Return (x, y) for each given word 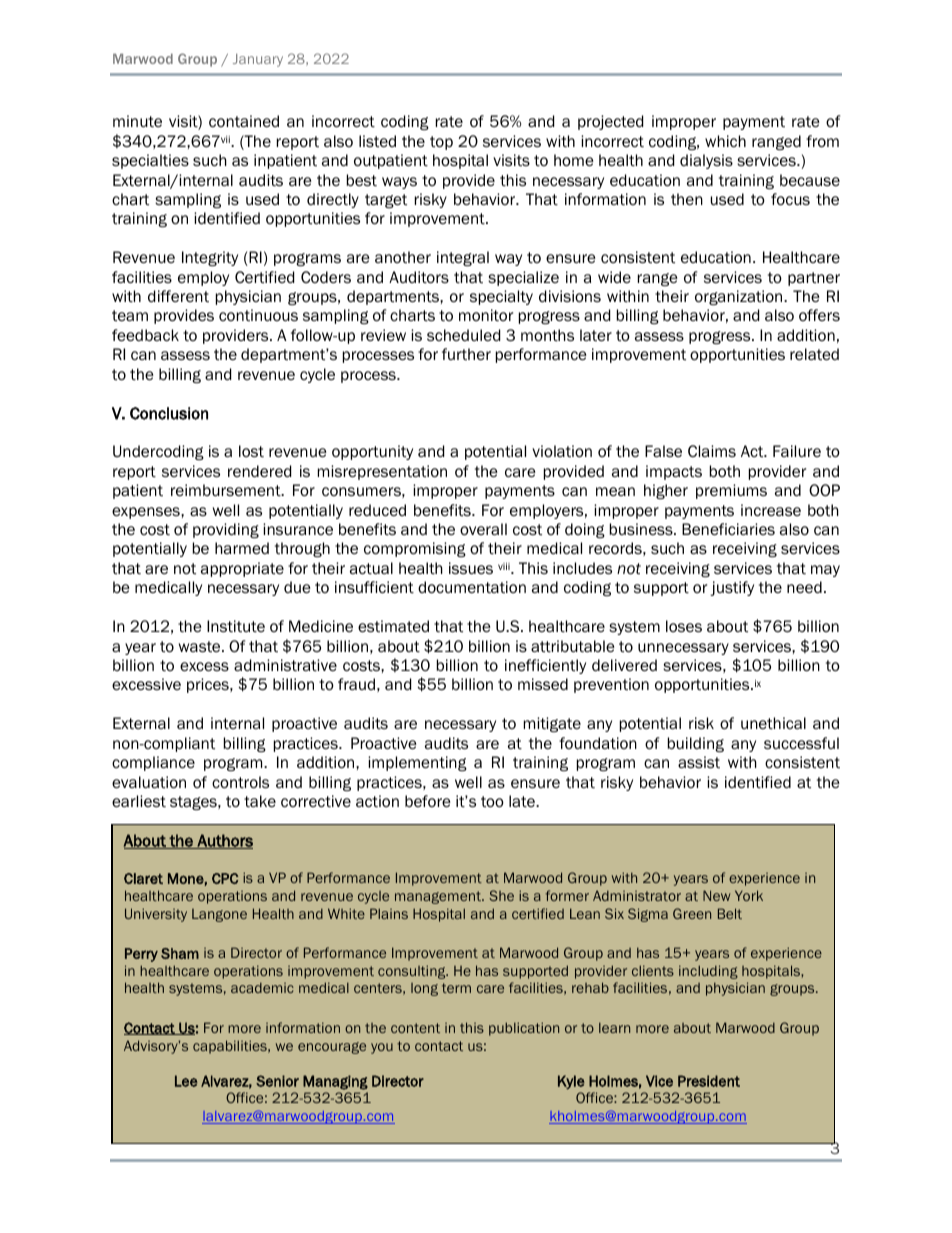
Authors (224, 841)
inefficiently (545, 666)
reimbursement (227, 490)
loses (684, 626)
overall (483, 529)
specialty (501, 297)
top (441, 143)
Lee (186, 1081)
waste (201, 646)
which (725, 141)
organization (740, 297)
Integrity (210, 258)
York (749, 895)
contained (244, 121)
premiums (731, 491)
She (501, 895)
